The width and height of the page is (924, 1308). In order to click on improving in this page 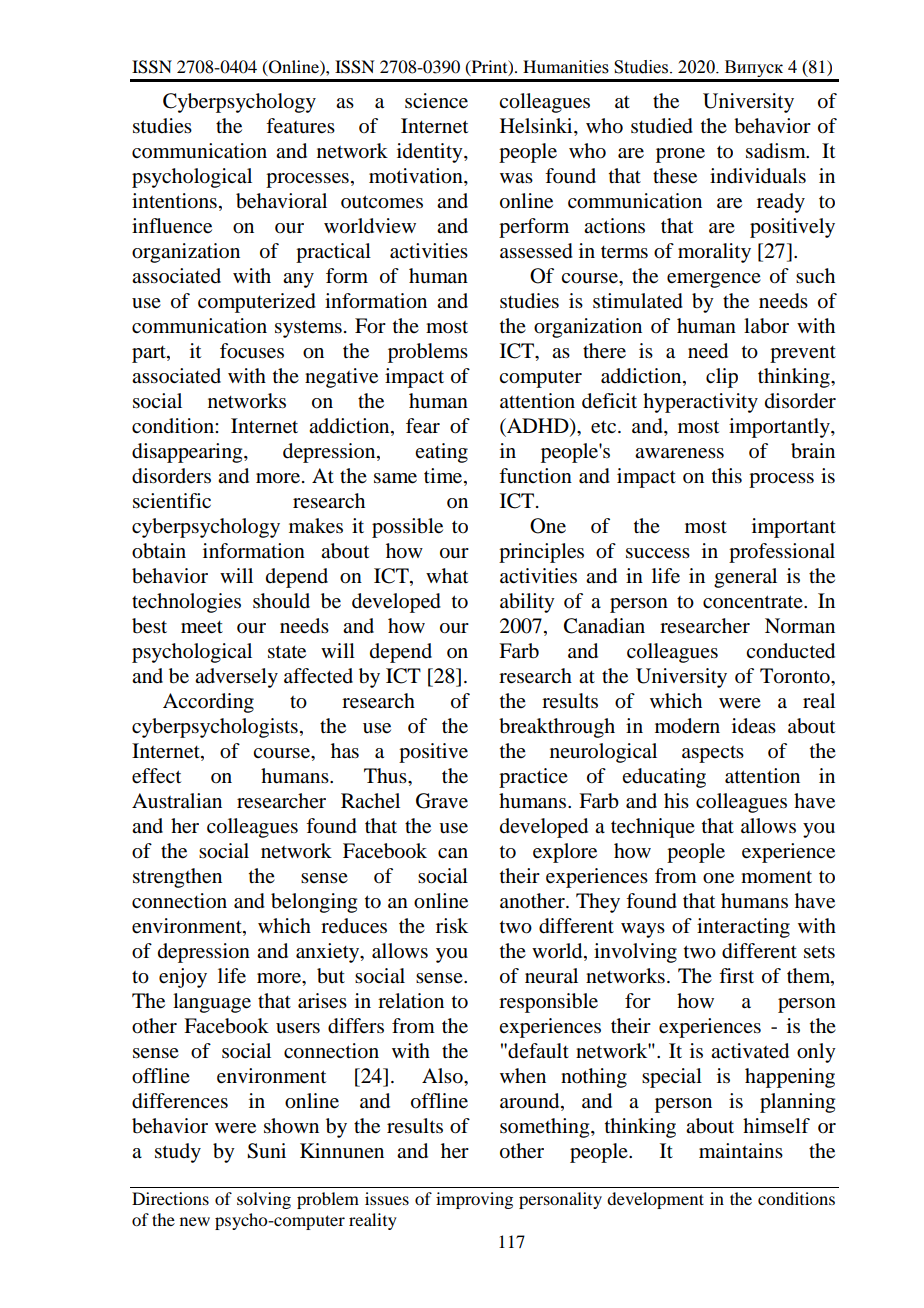, I will do `click(474, 1200)`.
